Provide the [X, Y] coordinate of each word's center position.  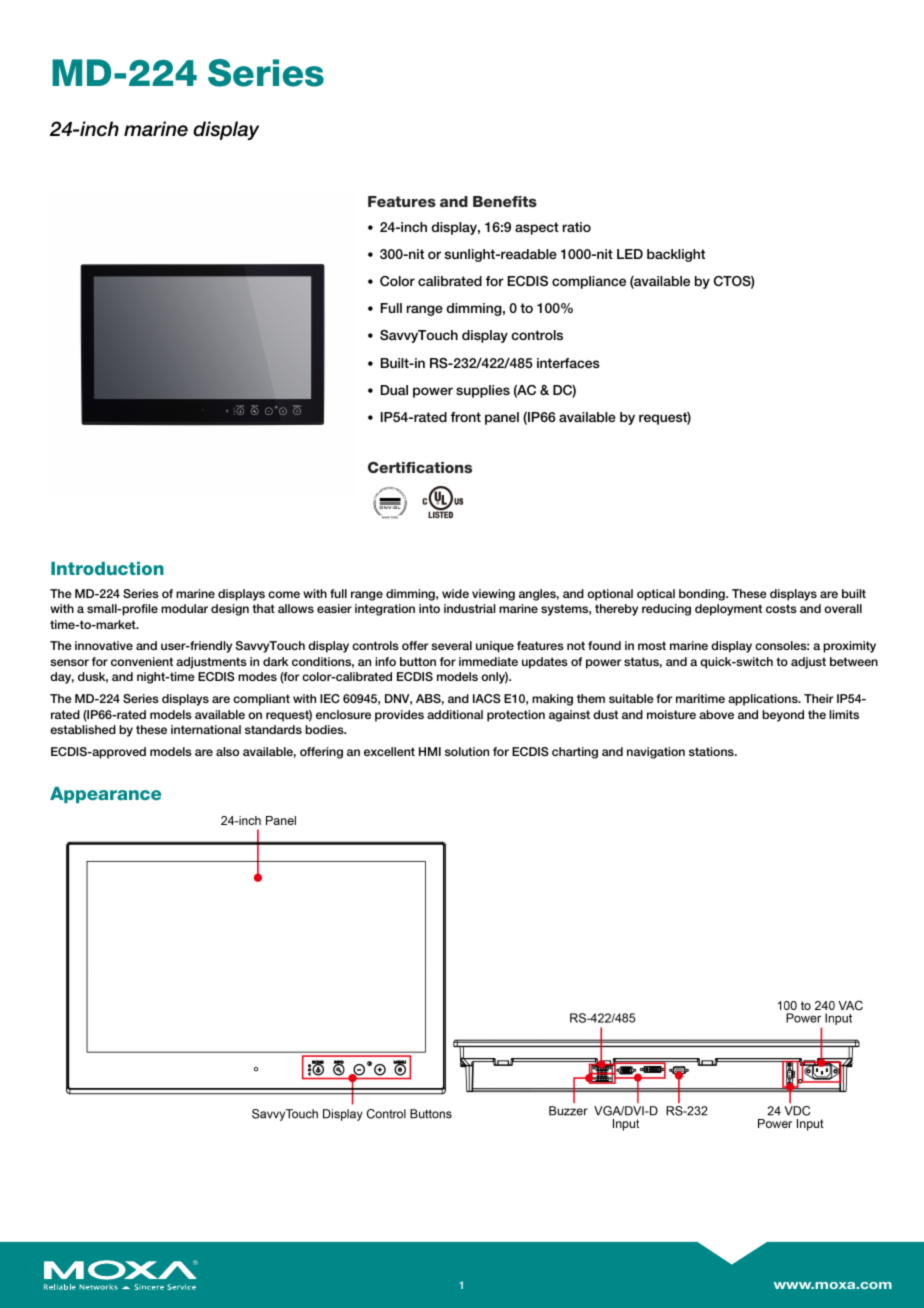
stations [712, 751]
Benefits [505, 201]
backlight [676, 255]
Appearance [105, 795]
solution [467, 751]
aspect [537, 228]
